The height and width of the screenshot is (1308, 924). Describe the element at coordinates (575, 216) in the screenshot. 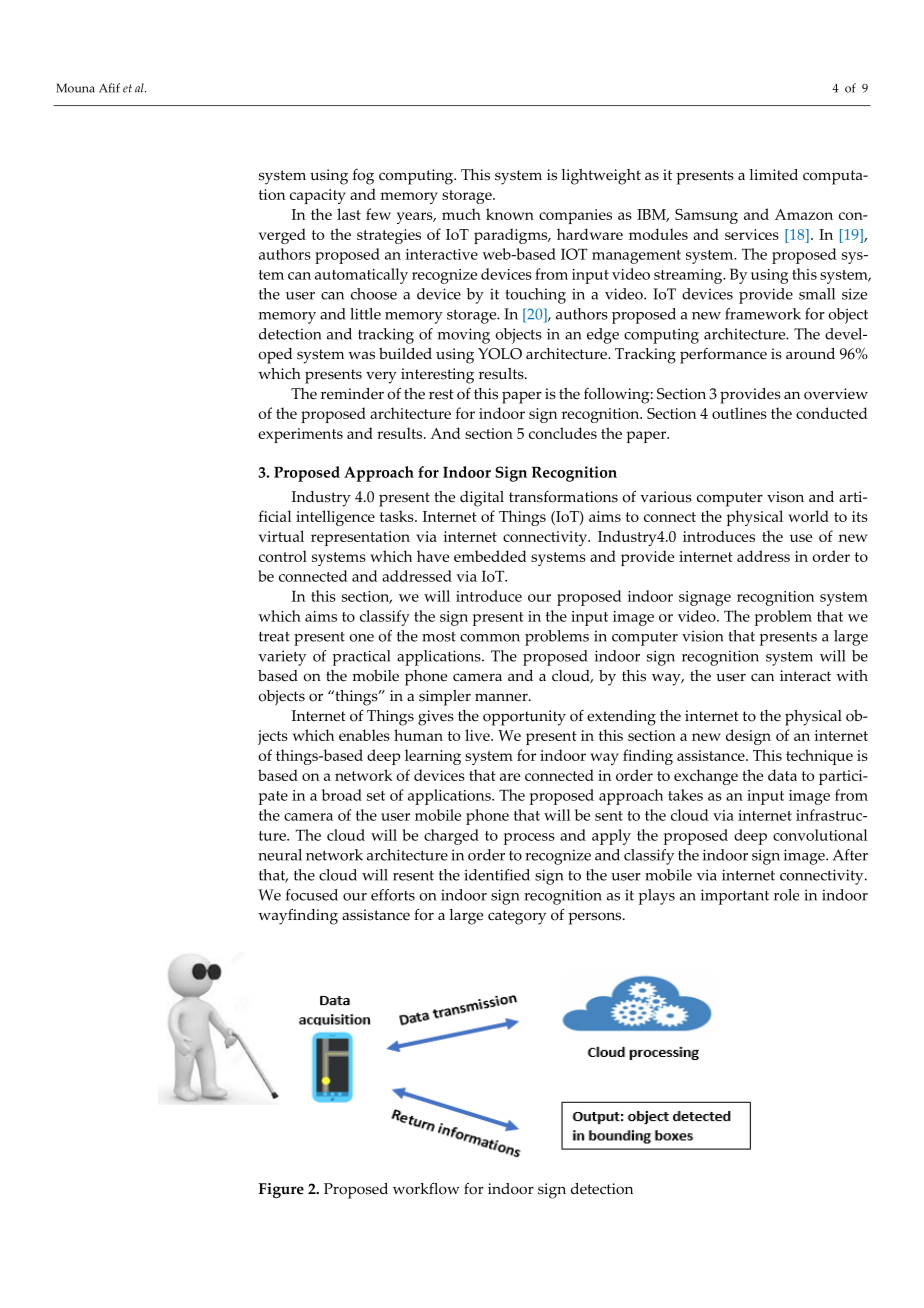

I see `companies` at that location.
